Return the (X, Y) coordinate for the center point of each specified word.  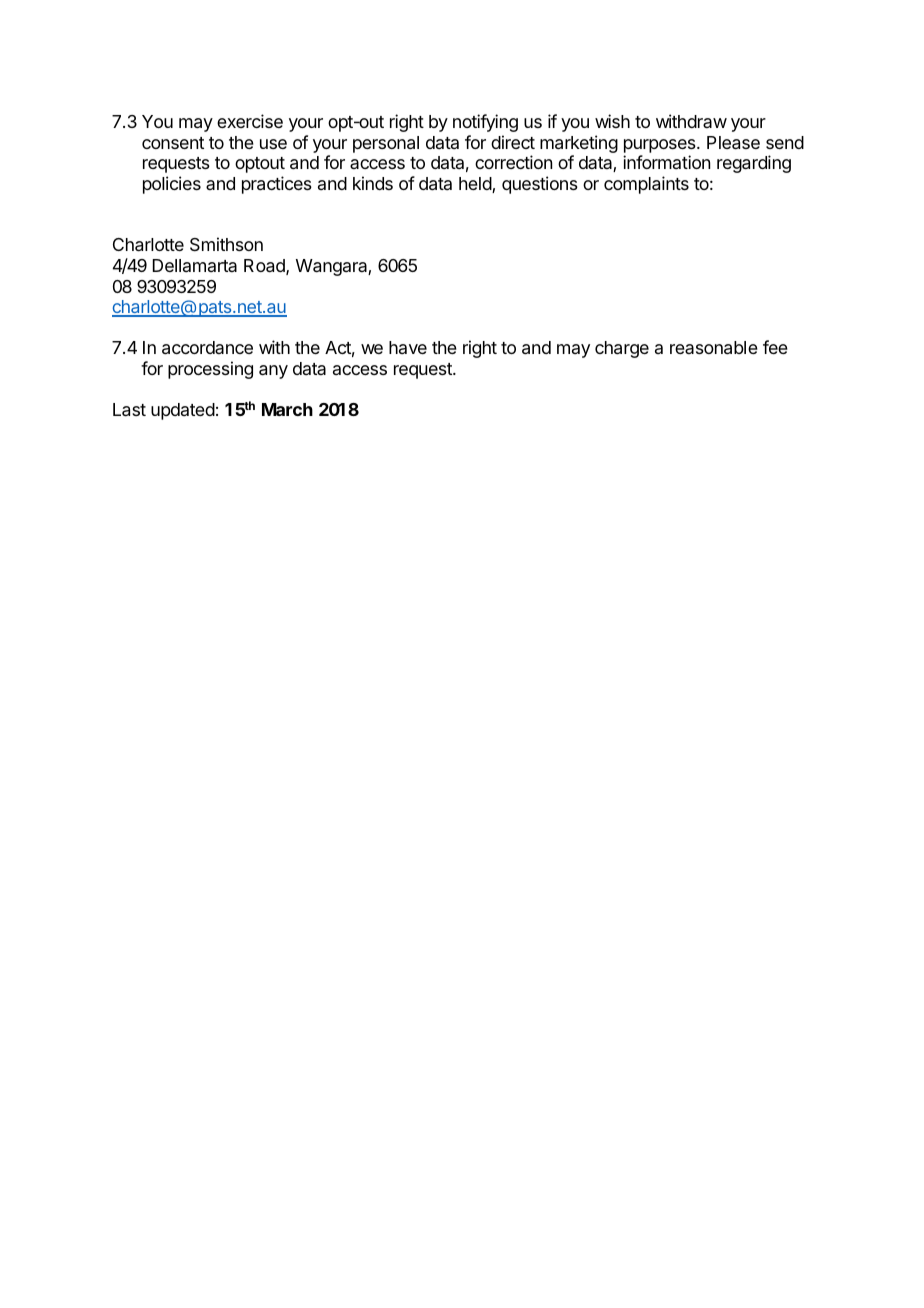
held (476, 185)
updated (183, 411)
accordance (207, 348)
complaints (646, 185)
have (408, 347)
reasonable (714, 348)
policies (172, 185)
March (287, 409)
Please (733, 143)
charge (622, 349)
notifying (485, 123)
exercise (250, 121)
